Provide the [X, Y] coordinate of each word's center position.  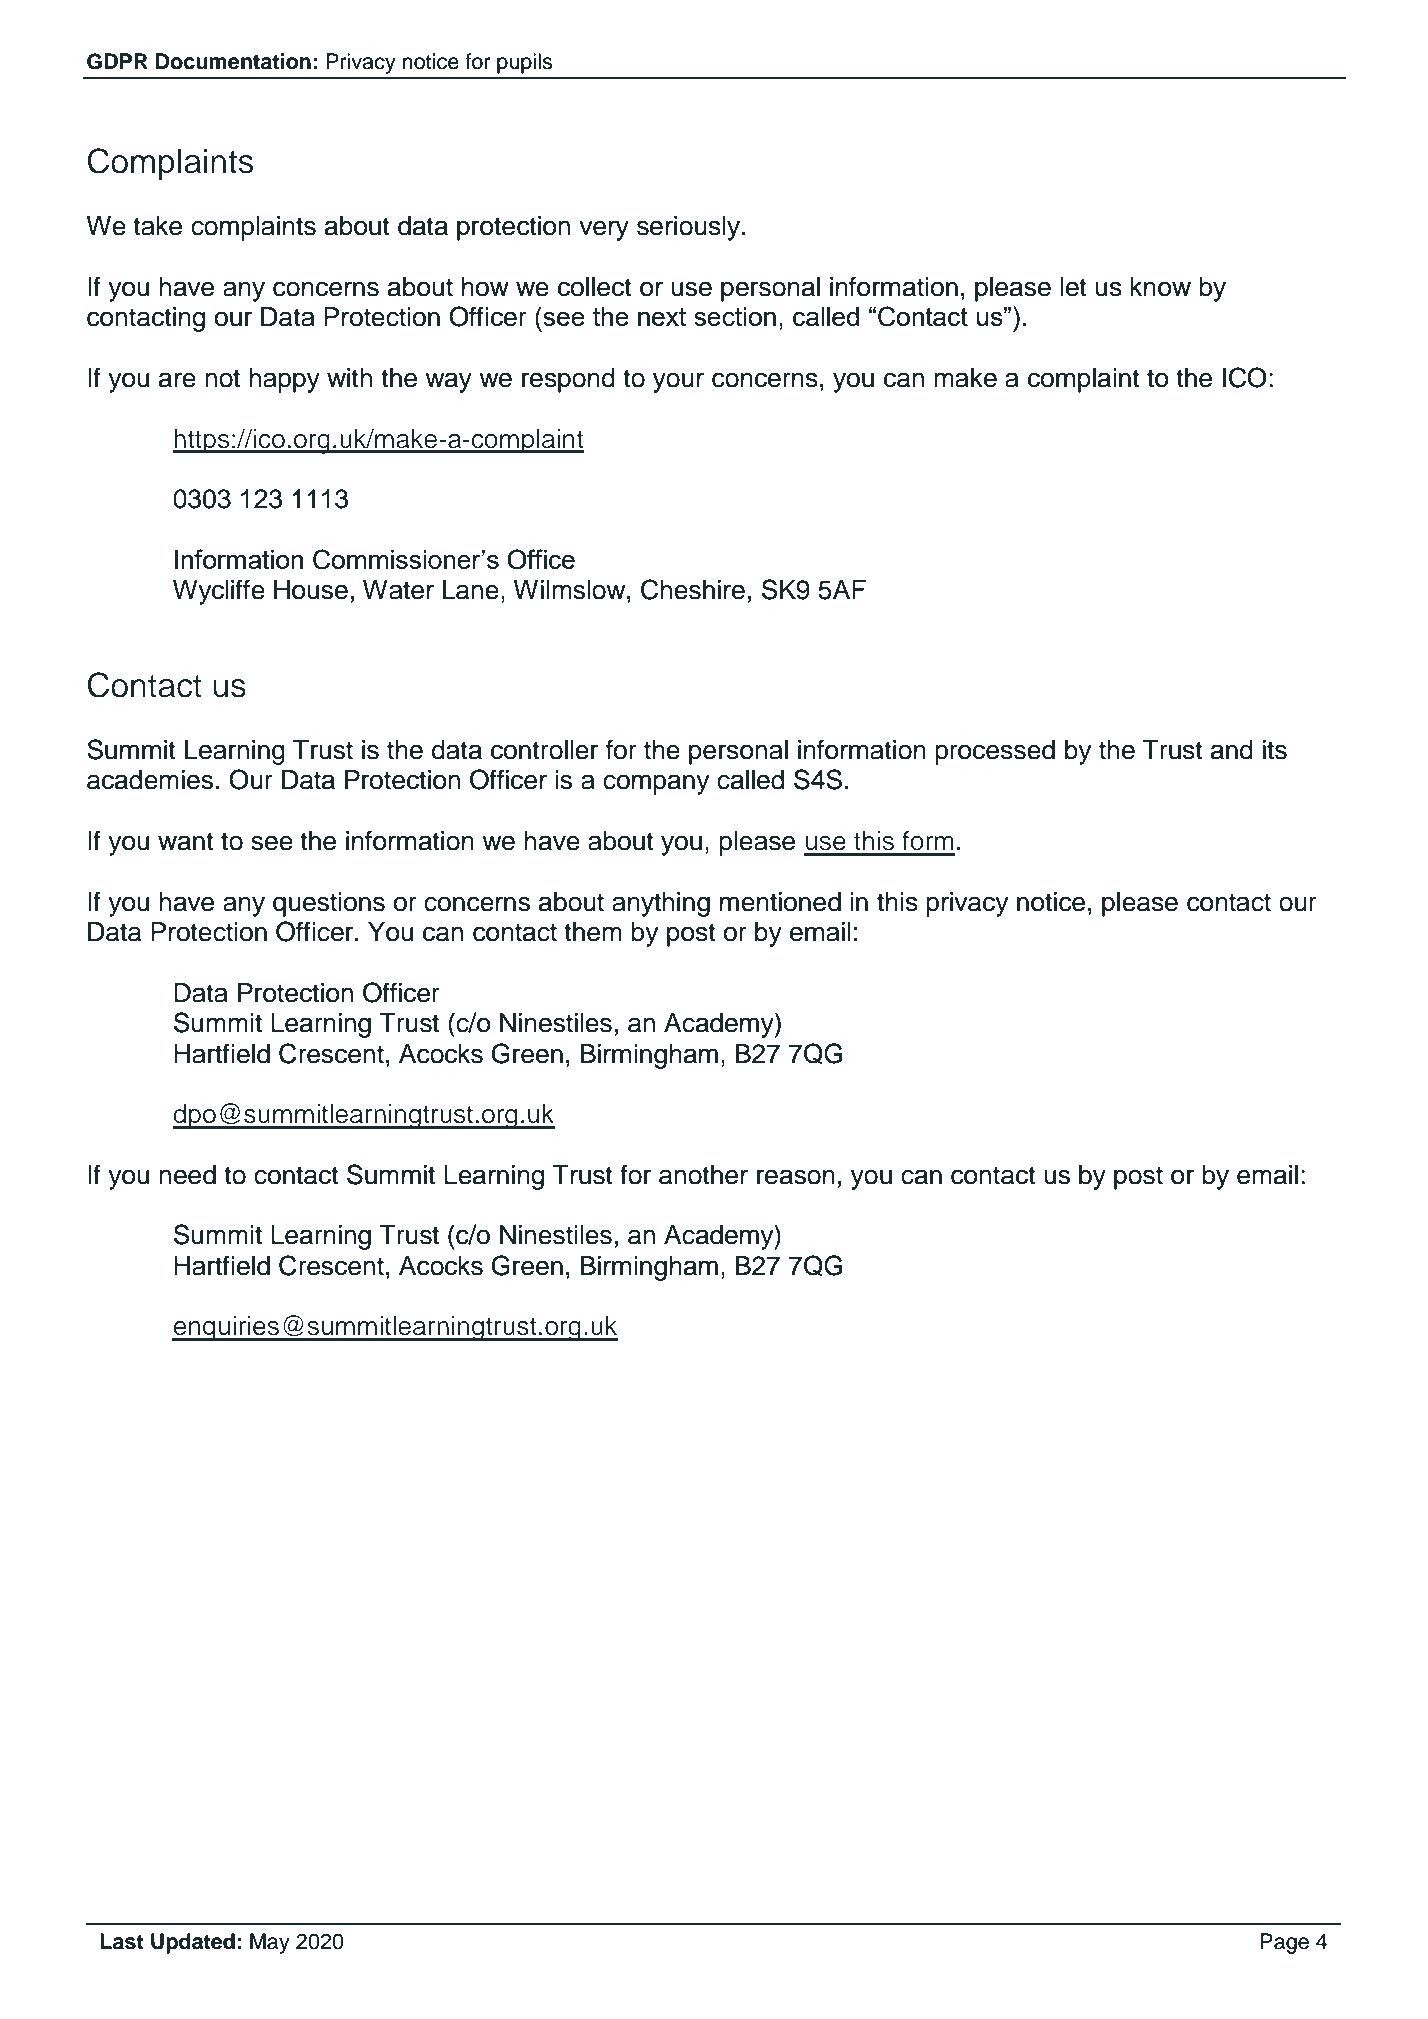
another [703, 1175]
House [311, 590]
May [270, 1943]
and [1232, 750]
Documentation [233, 61]
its [1275, 750]
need [187, 1175]
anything [661, 904]
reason [796, 1177]
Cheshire [693, 589]
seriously [688, 228]
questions [329, 904]
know [1160, 287]
